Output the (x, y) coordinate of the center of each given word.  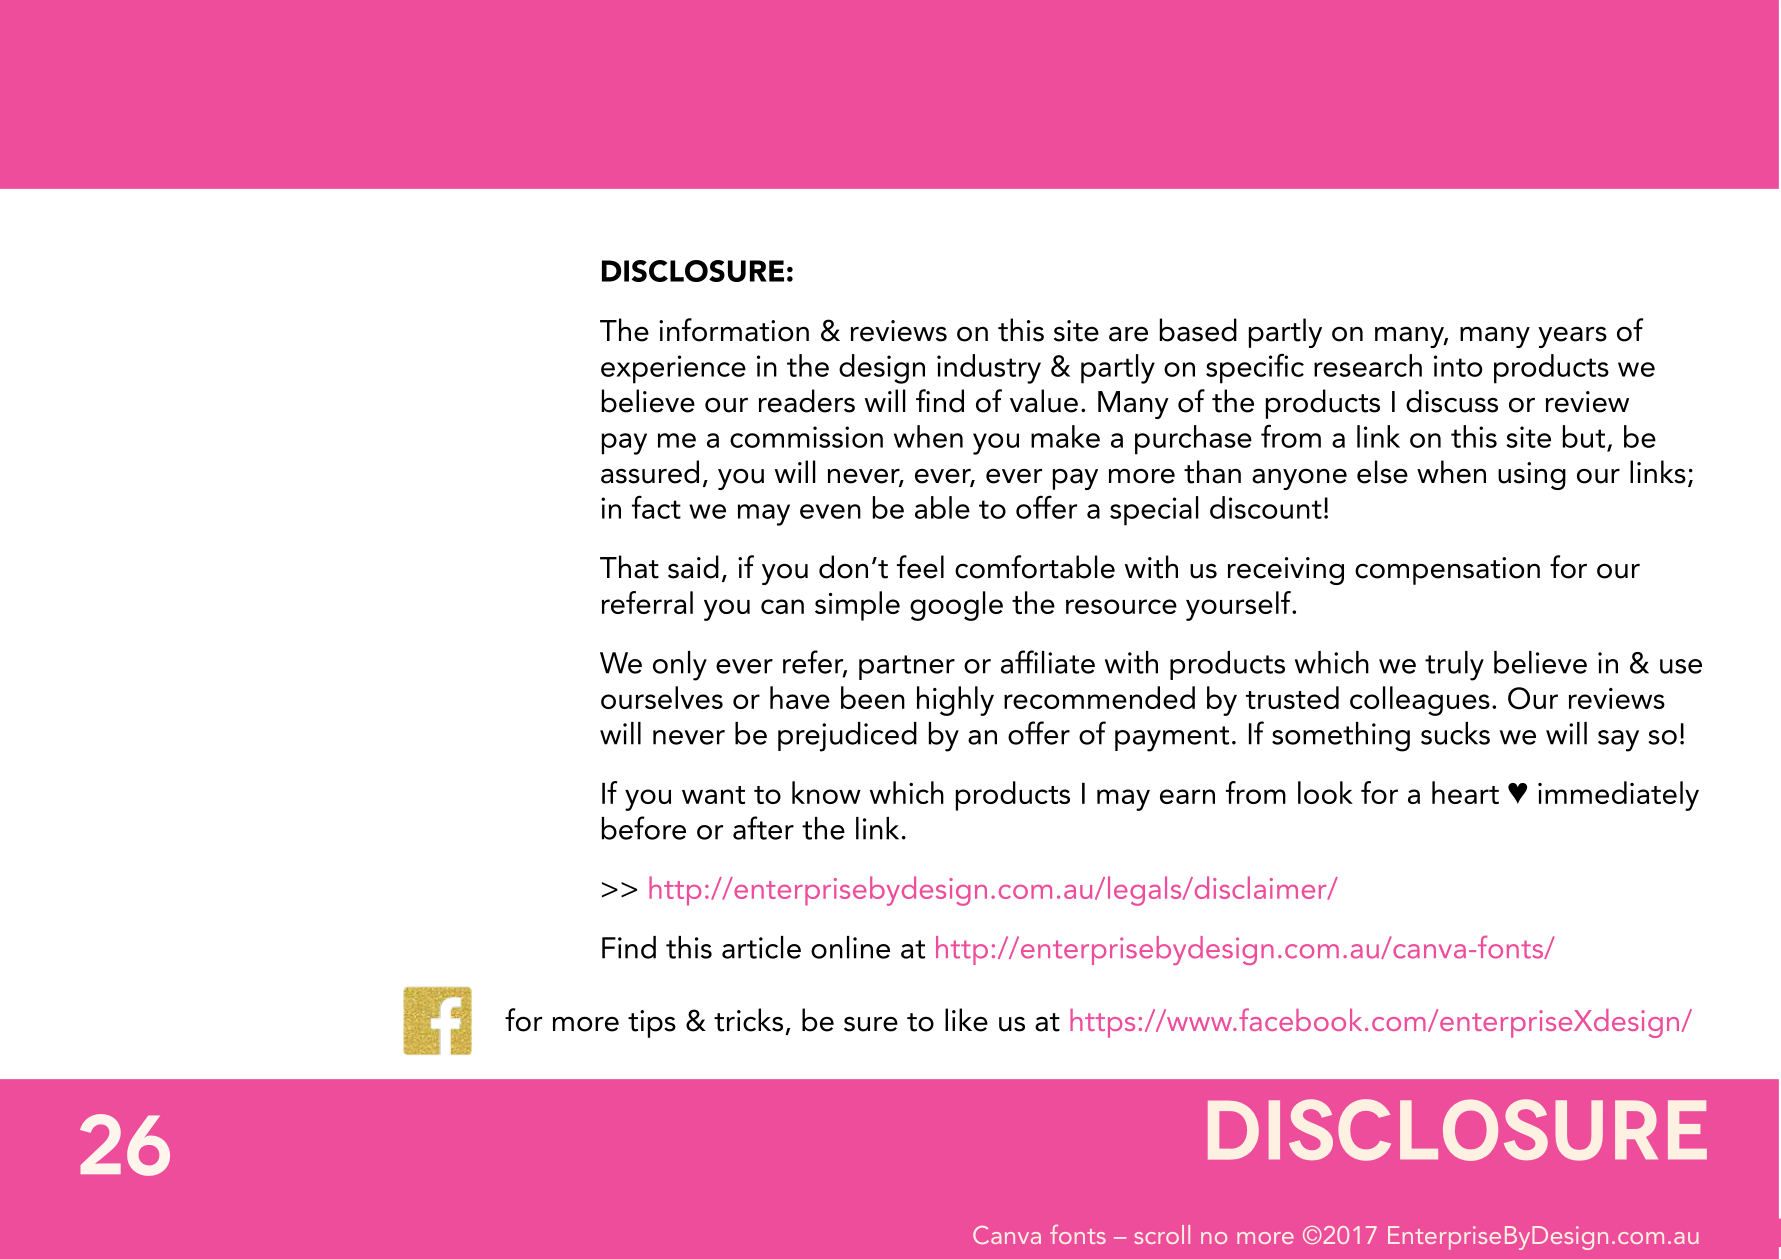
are (1128, 334)
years (1572, 337)
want (713, 795)
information (734, 330)
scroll (1162, 1234)
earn (1187, 796)
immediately (1618, 796)
